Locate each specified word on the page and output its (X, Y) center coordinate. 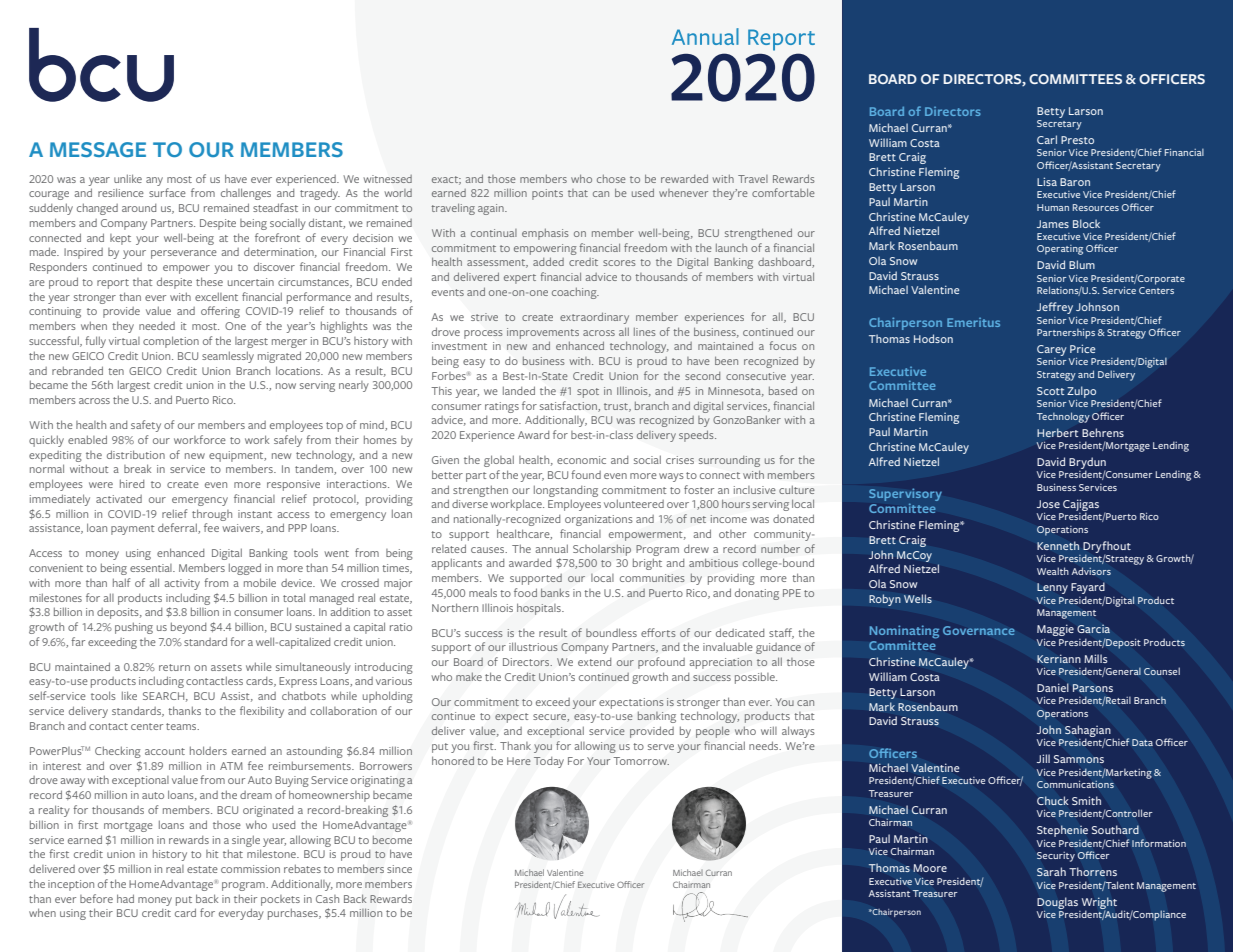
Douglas (1057, 903)
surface (167, 192)
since (399, 869)
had (125, 898)
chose (611, 179)
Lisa (1047, 181)
